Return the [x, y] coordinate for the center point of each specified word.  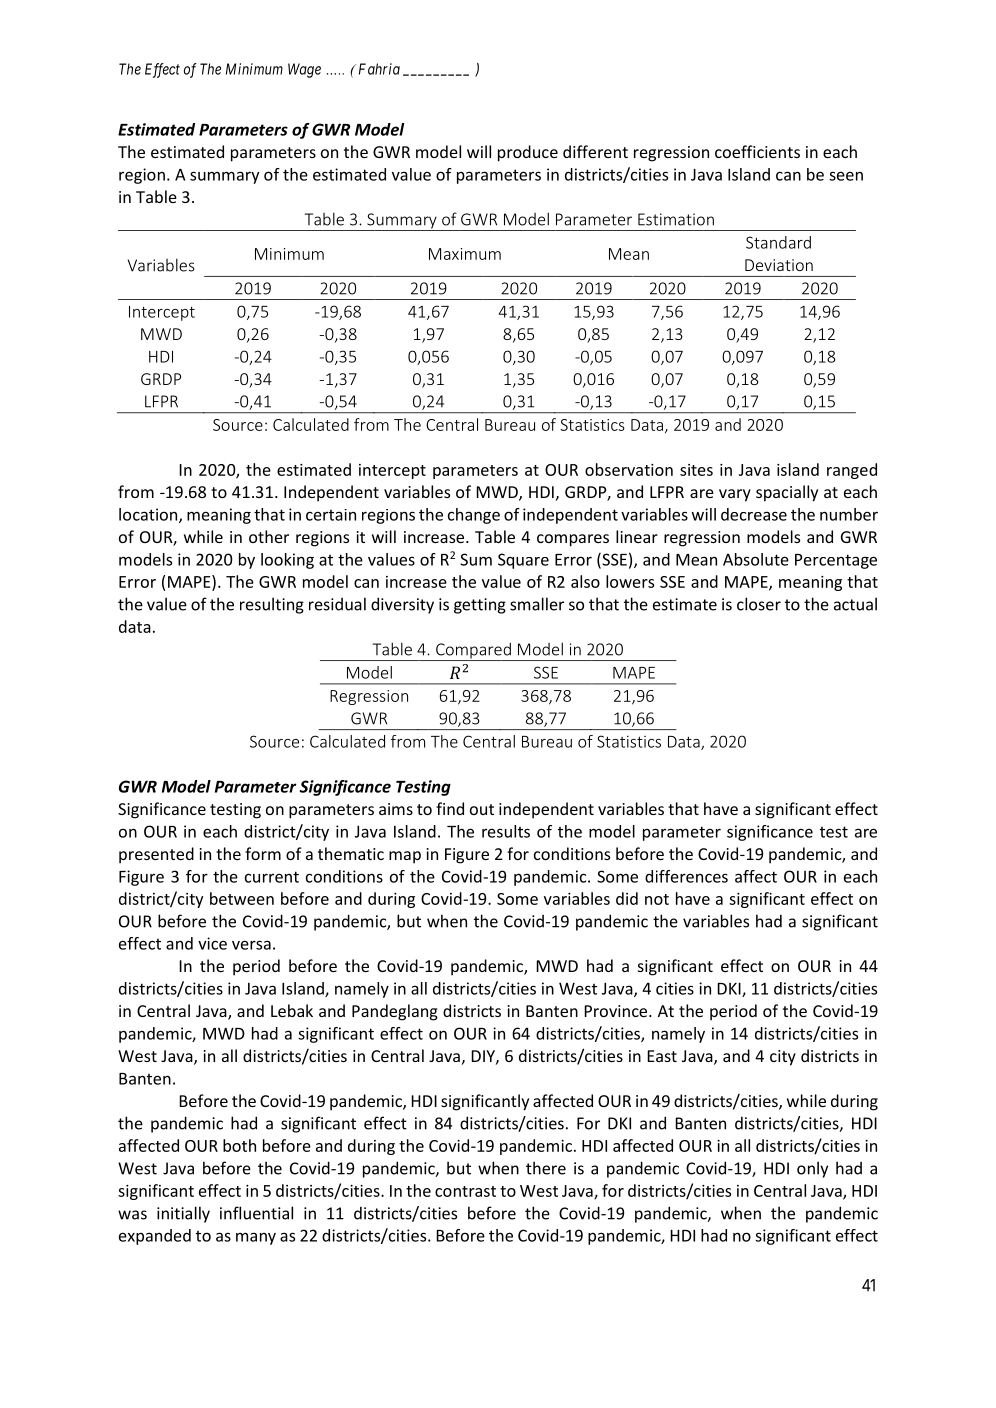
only [812, 1169]
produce [528, 153]
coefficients [757, 151]
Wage [304, 70]
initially [183, 1214]
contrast [465, 1191]
